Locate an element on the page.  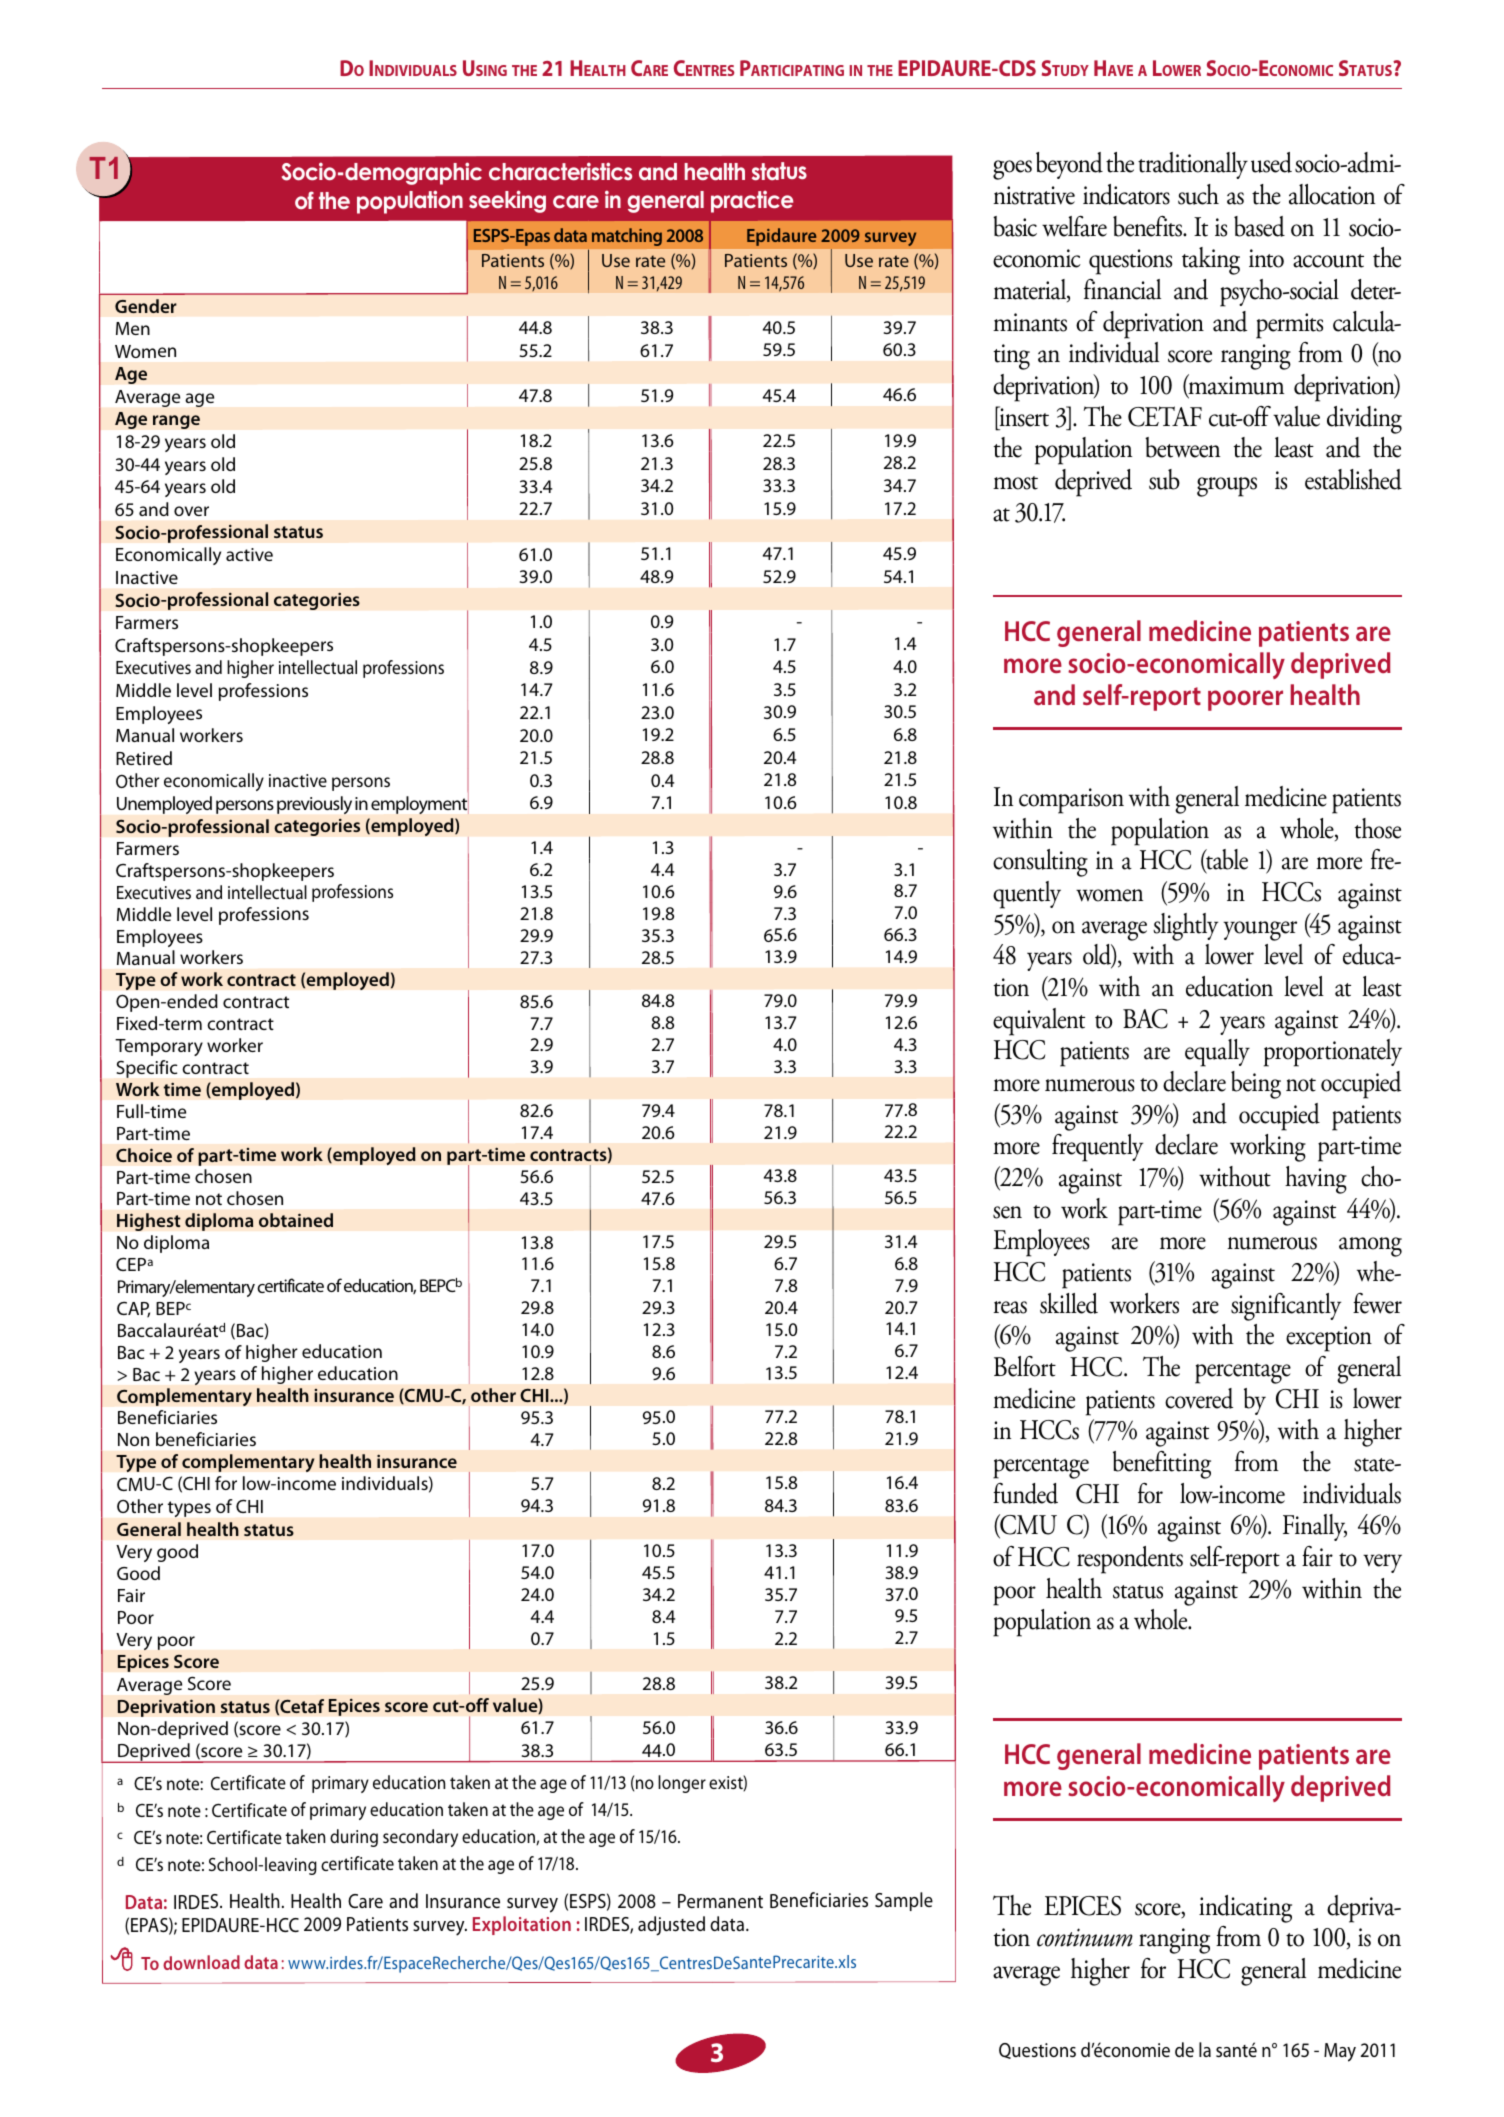
practice is located at coordinates (752, 201).
